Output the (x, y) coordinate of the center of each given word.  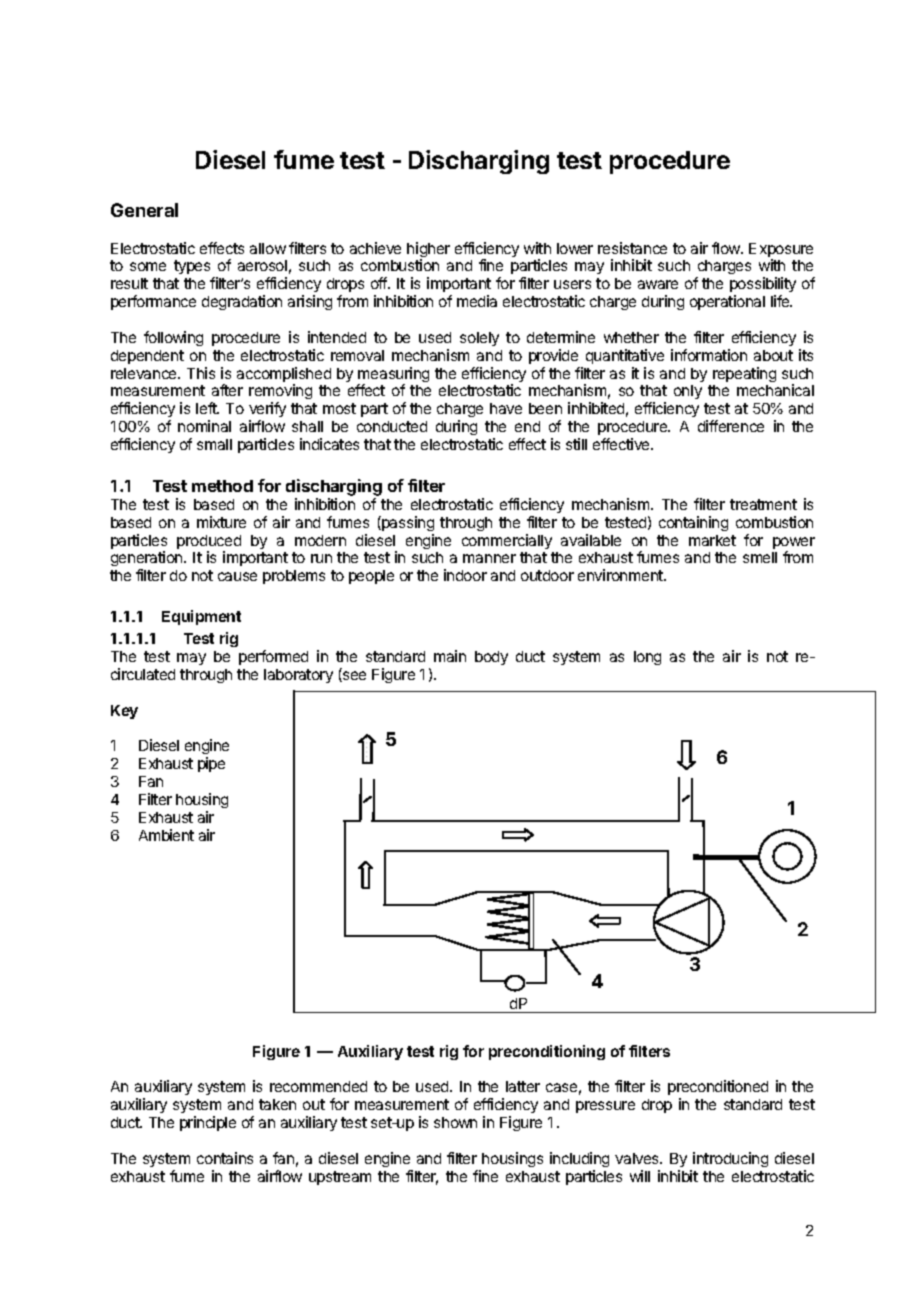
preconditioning (547, 1052)
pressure (605, 1107)
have (506, 408)
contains (225, 1158)
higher (428, 251)
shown (455, 1122)
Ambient (166, 835)
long (647, 658)
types (192, 267)
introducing (730, 1159)
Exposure (781, 251)
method (222, 486)
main (450, 656)
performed (273, 657)
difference (731, 426)
